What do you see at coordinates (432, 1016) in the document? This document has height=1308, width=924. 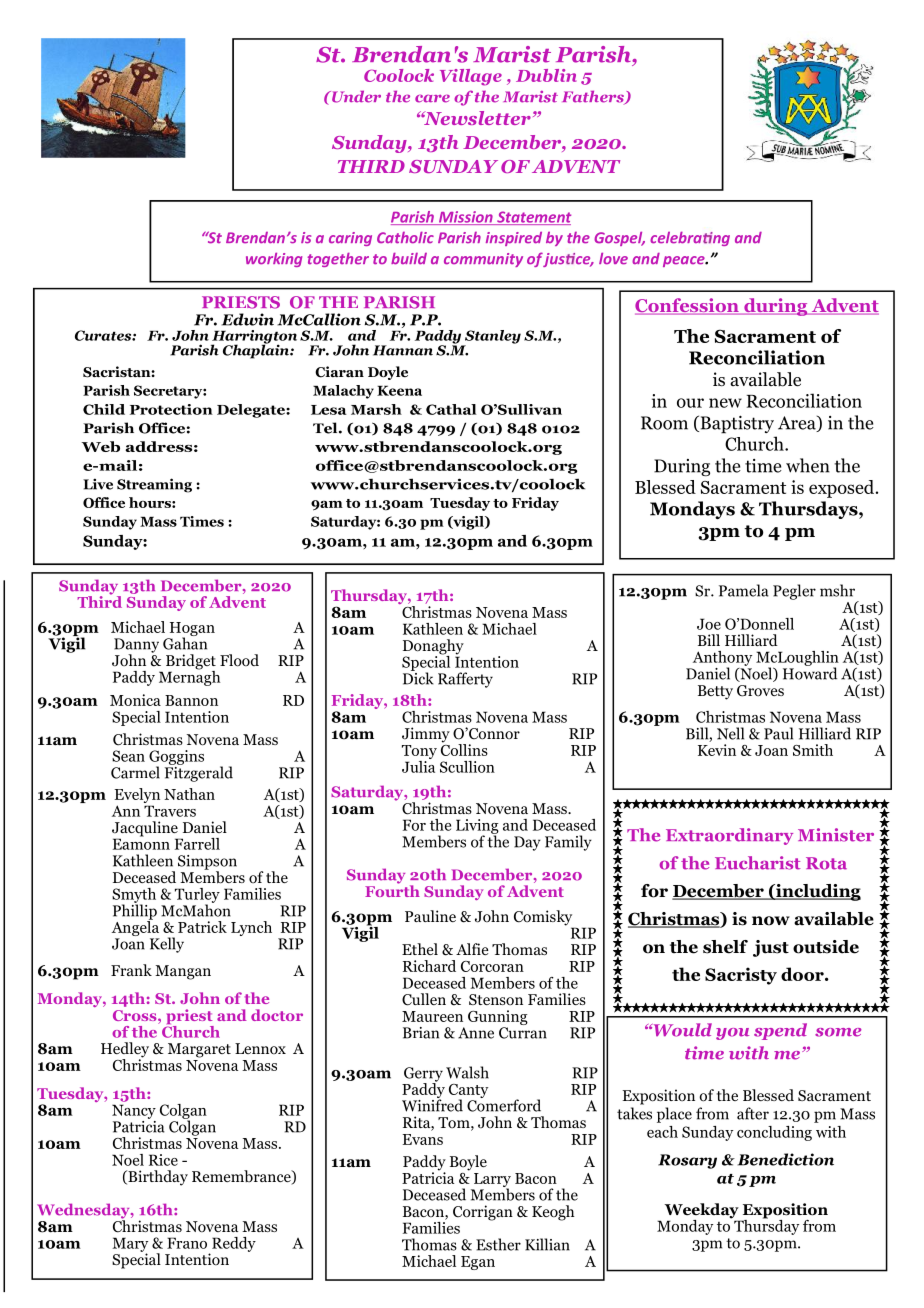 I see `Maureen` at bounding box center [432, 1016].
